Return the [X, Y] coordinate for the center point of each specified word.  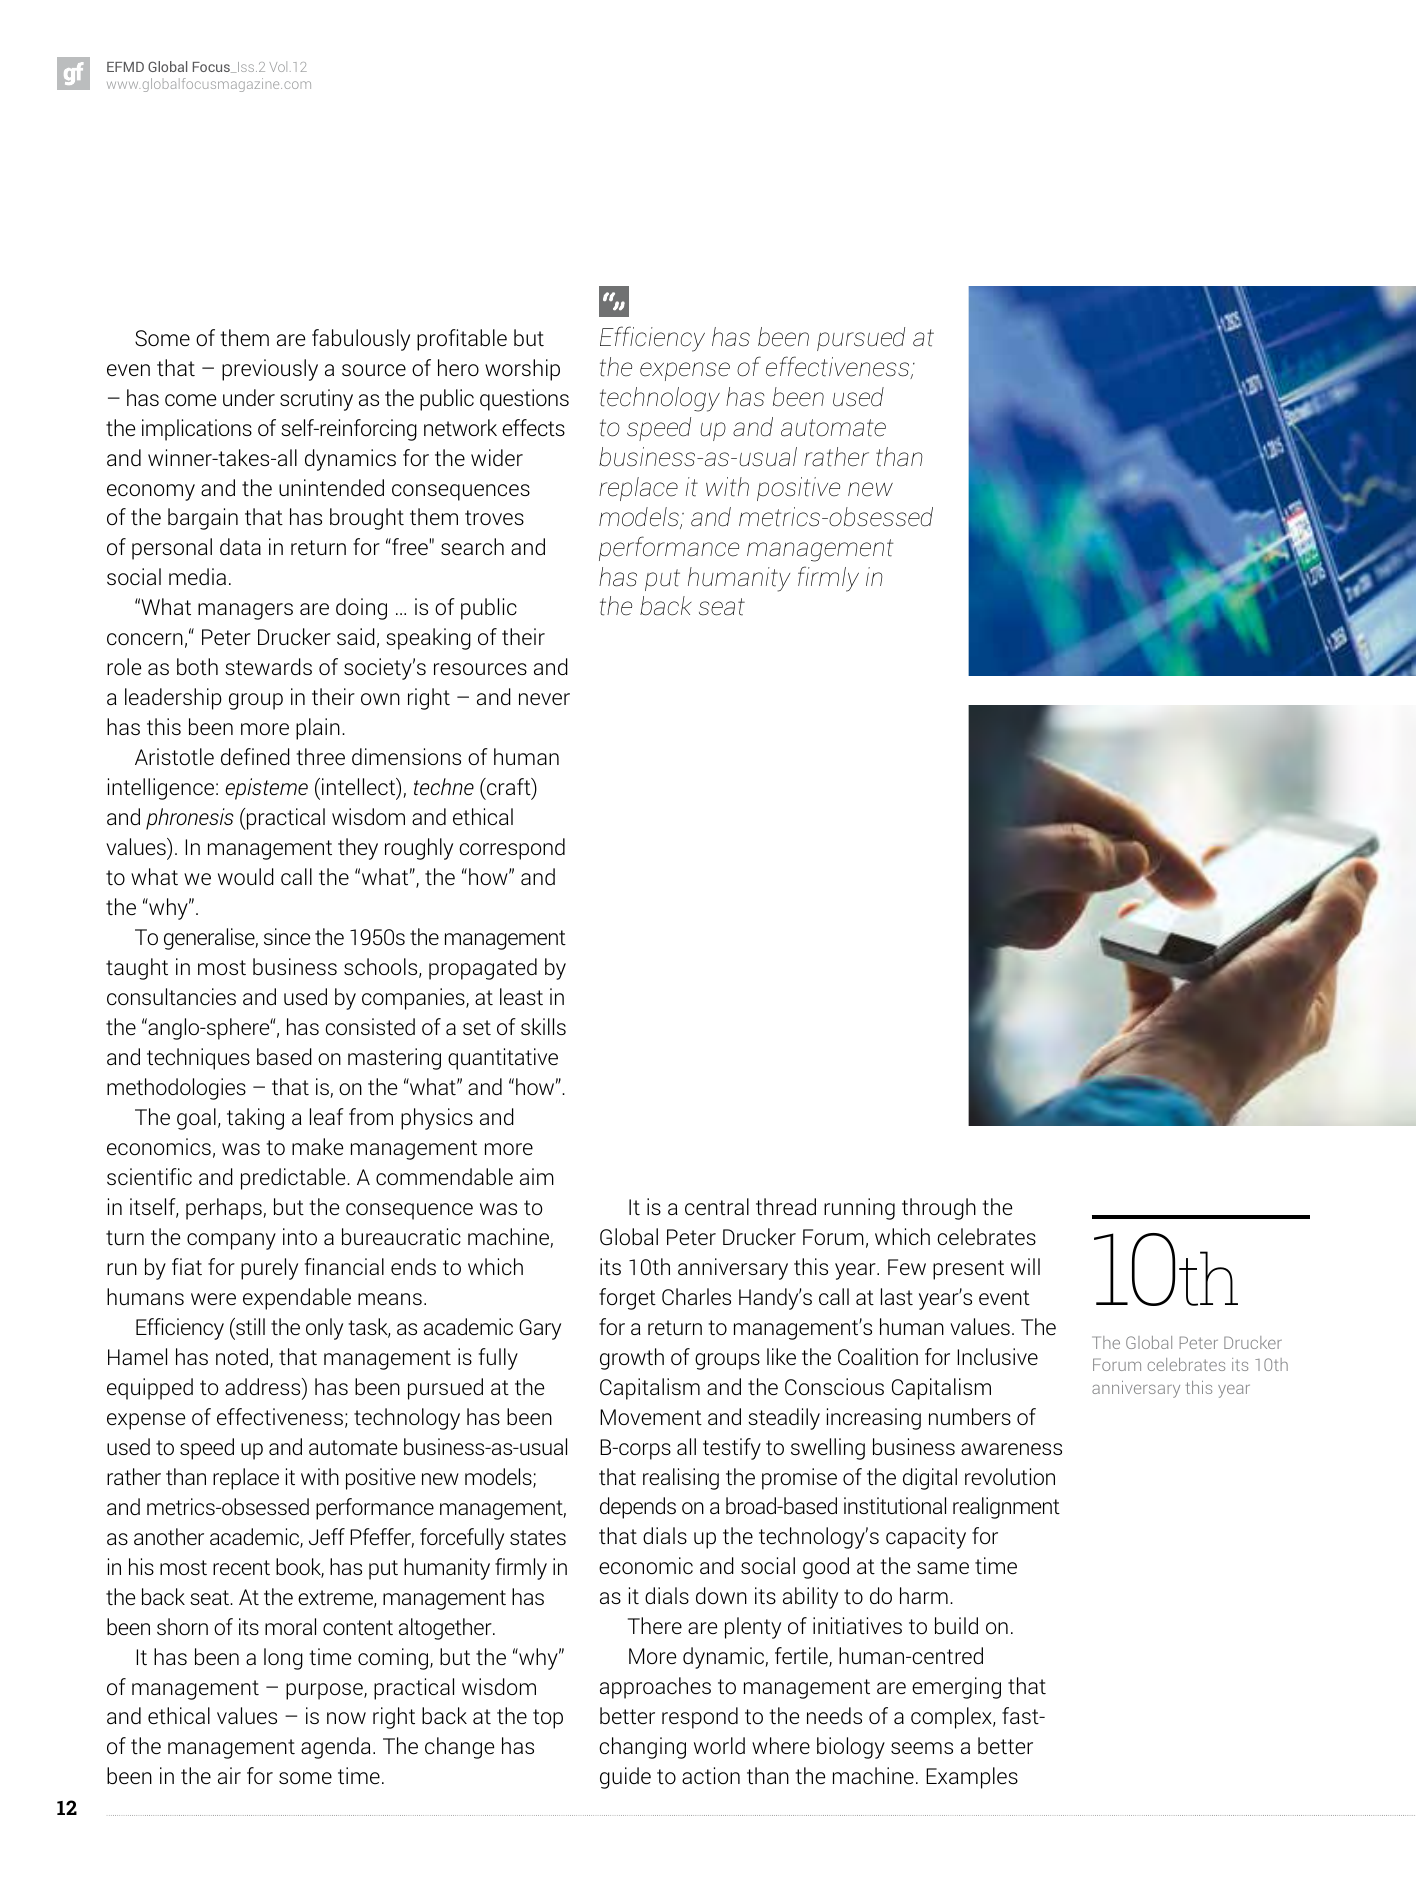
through [939, 1209]
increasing [874, 1419]
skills [543, 1026]
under [249, 398]
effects [533, 427]
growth [632, 1359]
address [264, 1386]
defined [255, 757]
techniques [198, 1059]
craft [509, 788]
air [229, 1775]
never [544, 699]
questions [524, 400]
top [548, 1719]
